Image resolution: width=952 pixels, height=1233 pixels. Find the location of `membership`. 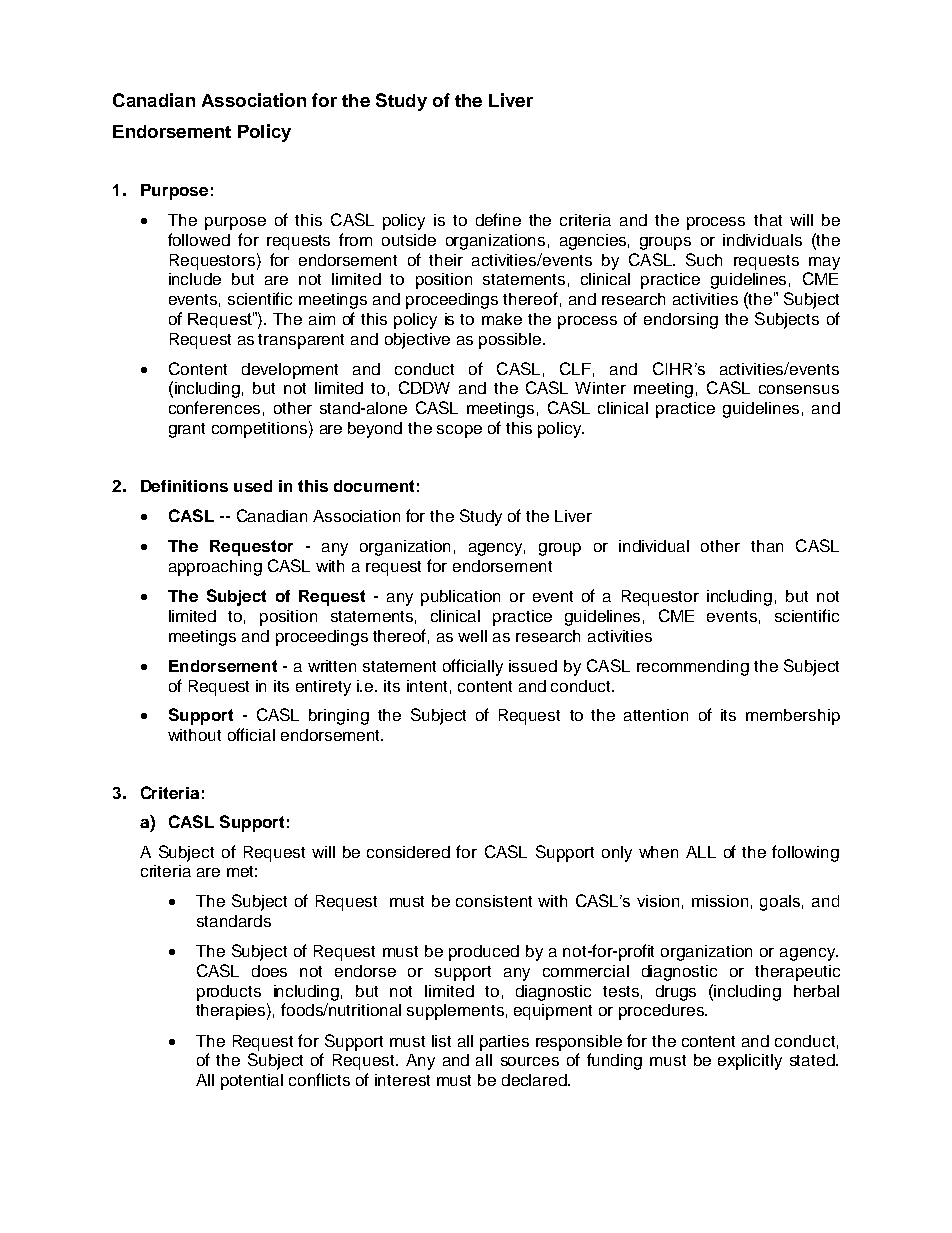

membership is located at coordinates (793, 717).
